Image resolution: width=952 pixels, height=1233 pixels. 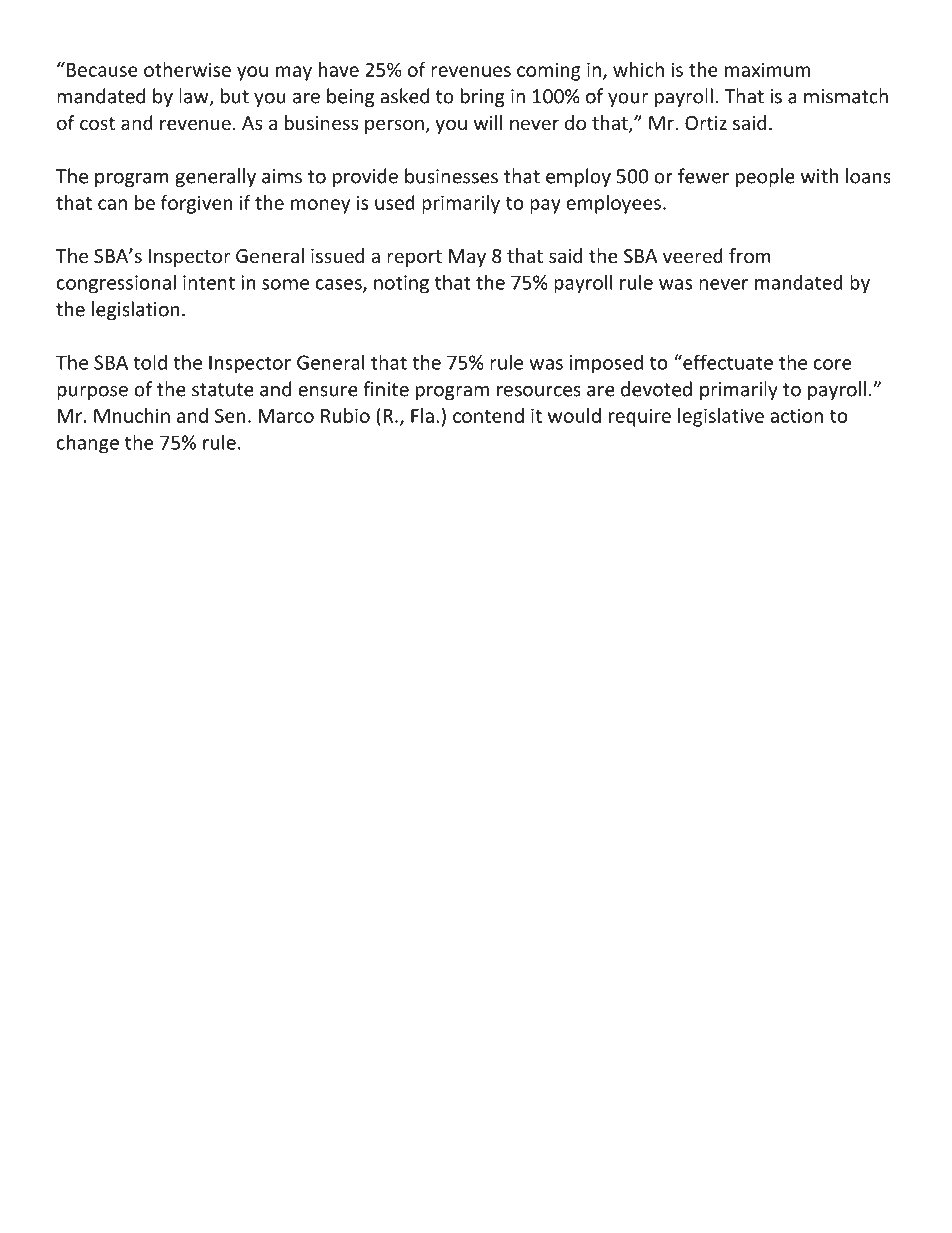 What do you see at coordinates (282, 176) in the image?
I see `aims` at bounding box center [282, 176].
